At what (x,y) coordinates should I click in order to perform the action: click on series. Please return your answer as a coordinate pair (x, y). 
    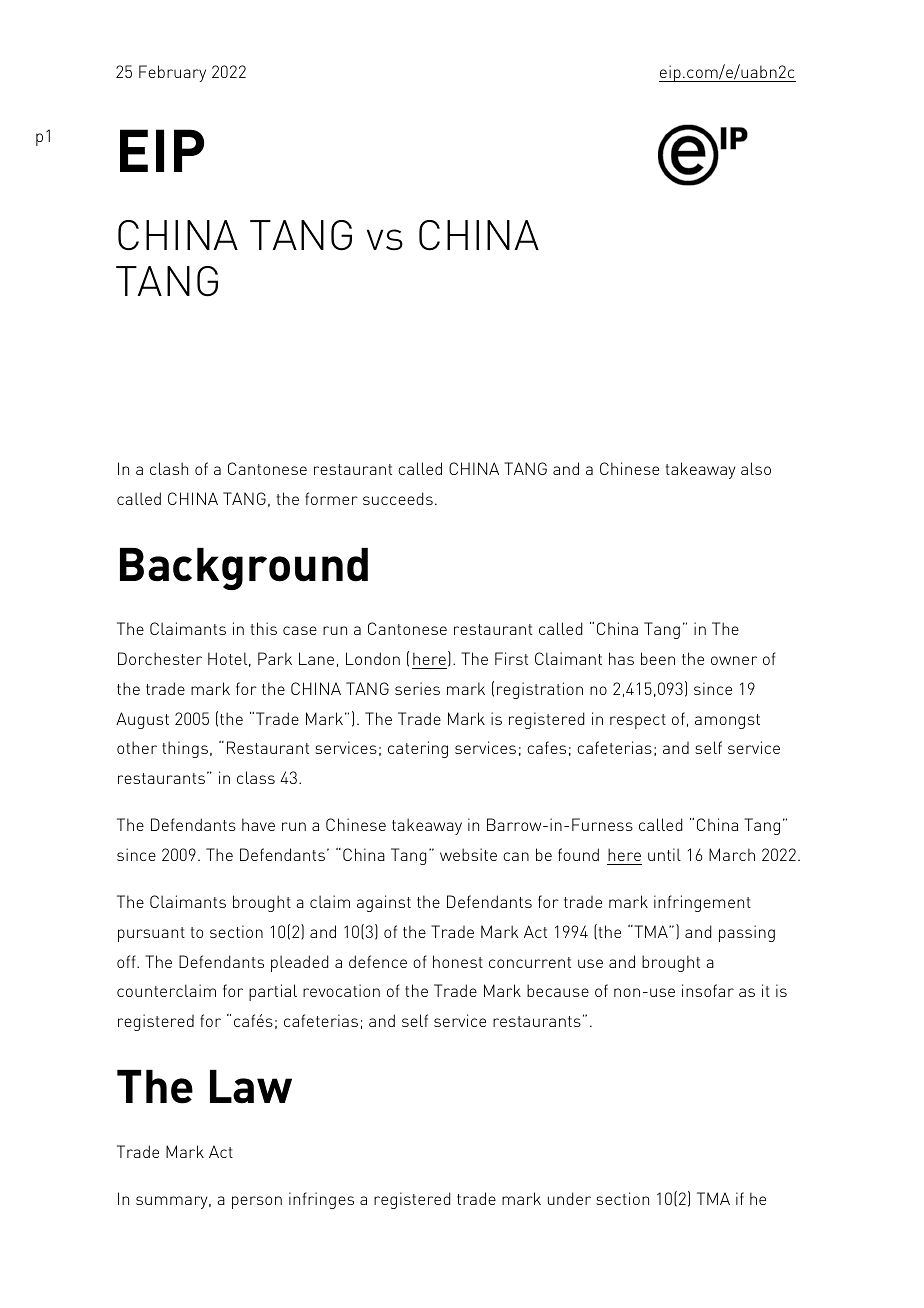
    Looking at the image, I should click on (417, 688).
